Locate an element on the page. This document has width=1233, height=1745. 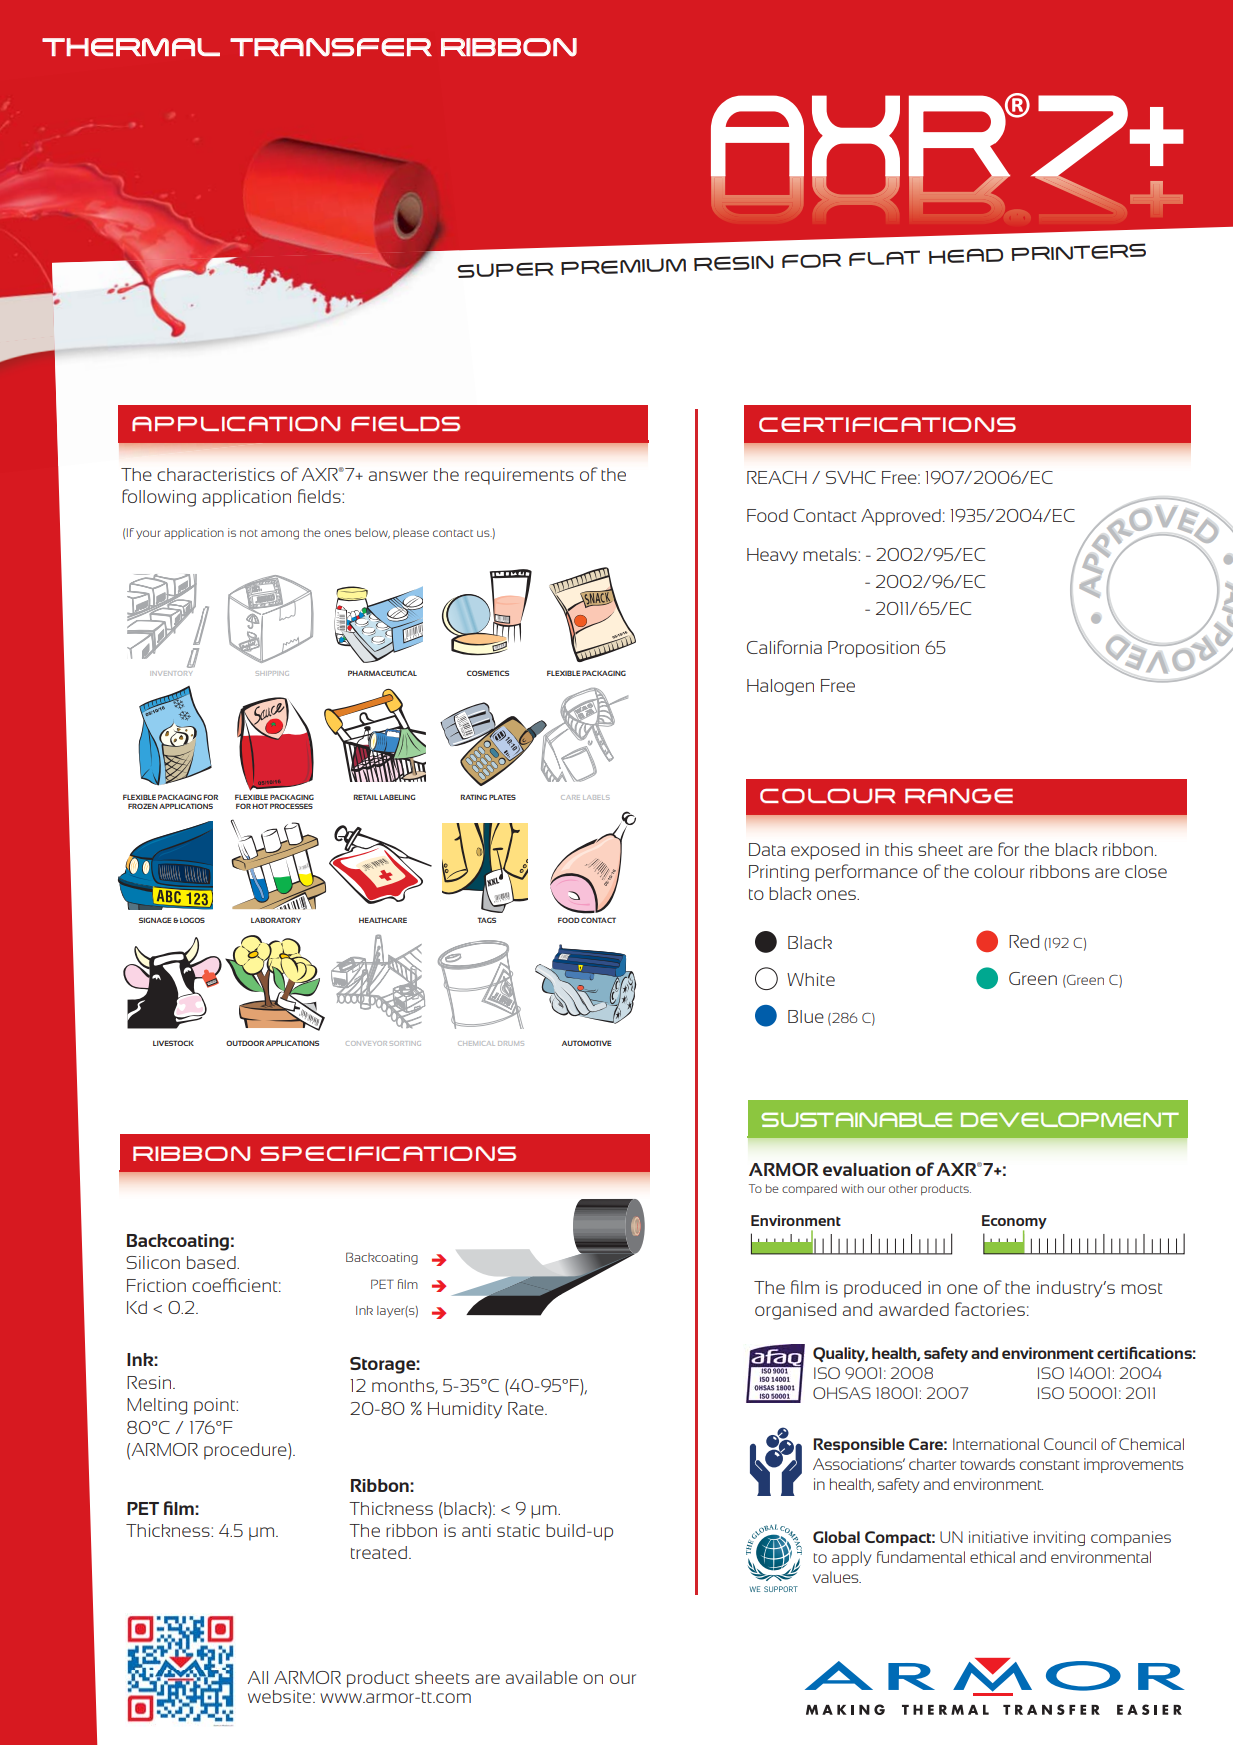
organised is located at coordinates (795, 1311).
